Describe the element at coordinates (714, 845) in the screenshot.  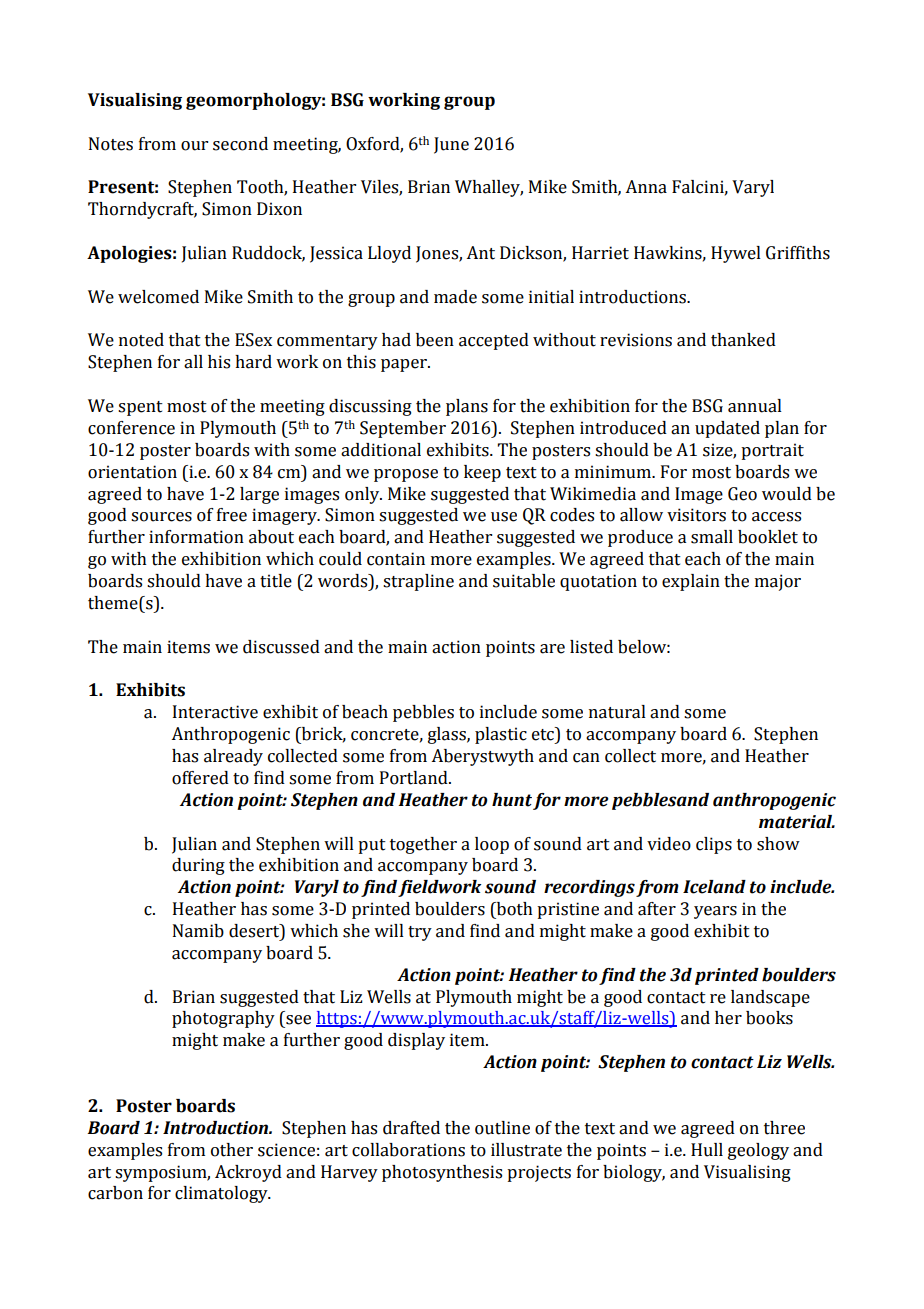
I see `clips` at that location.
